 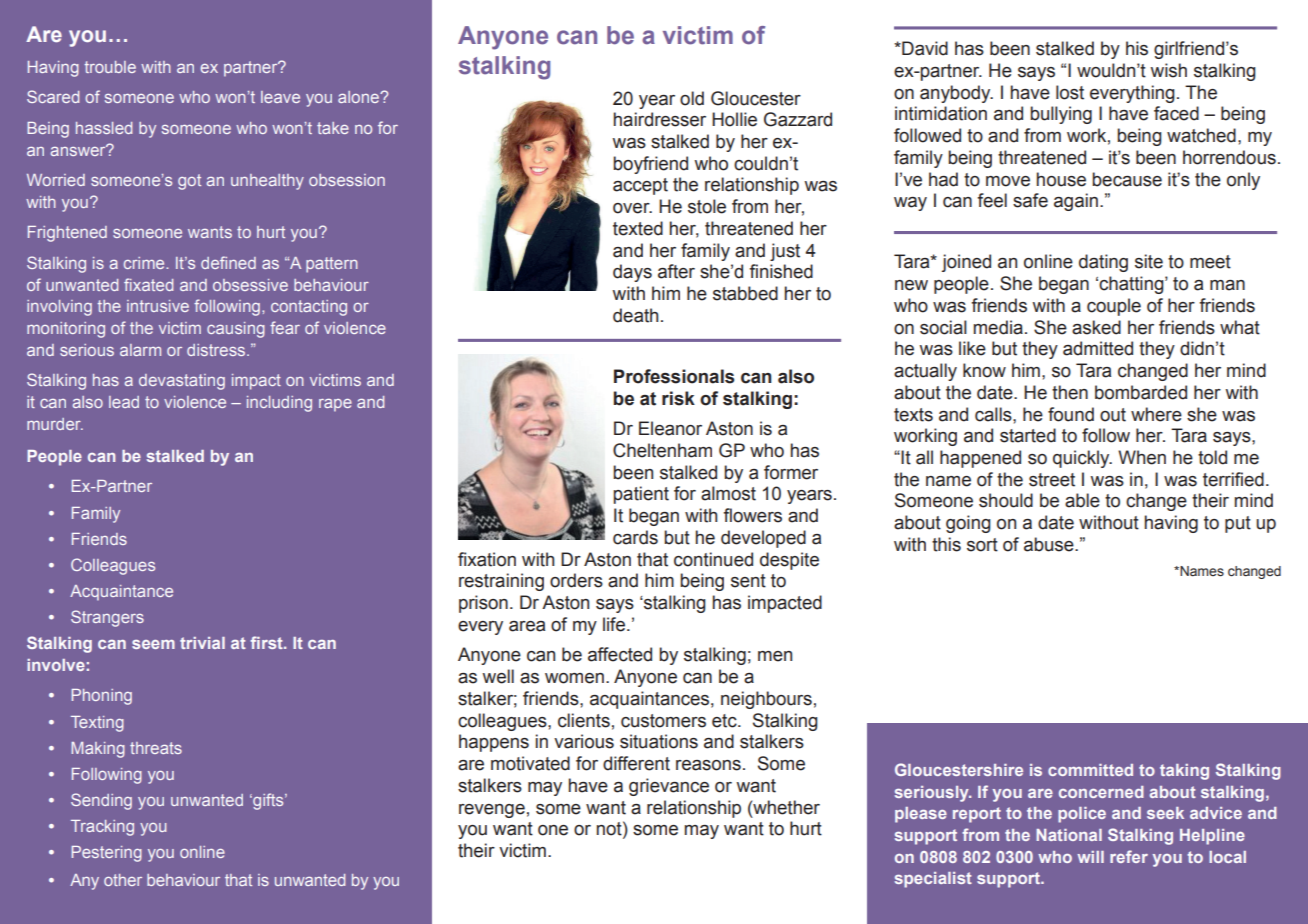 I want to click on affected, so click(x=620, y=654).
